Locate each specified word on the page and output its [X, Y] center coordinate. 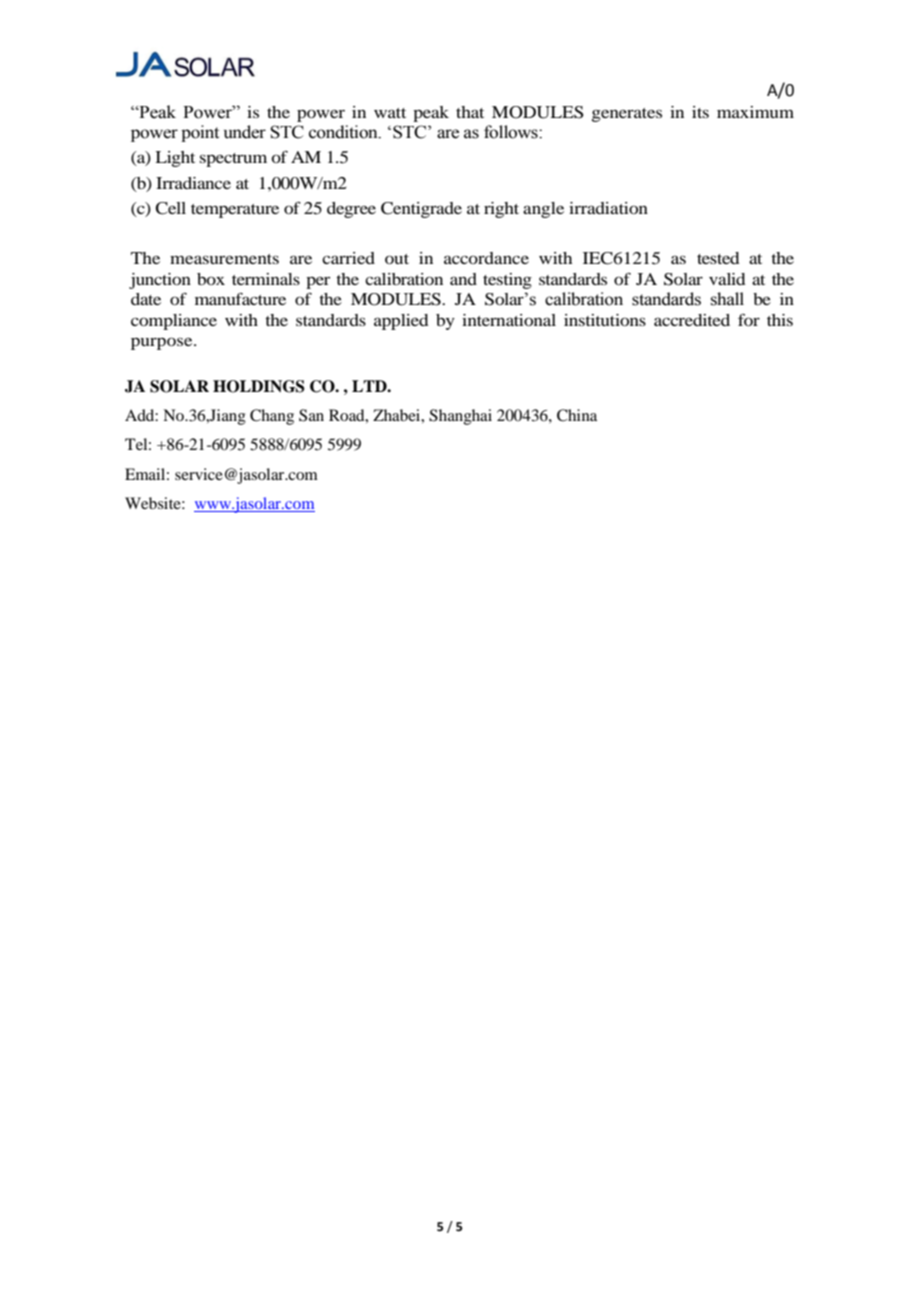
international [509, 320]
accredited [692, 320]
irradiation [608, 208]
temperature [235, 211]
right [501, 210]
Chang [272, 417]
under [245, 132]
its [700, 112]
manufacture [240, 299]
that [470, 112]
